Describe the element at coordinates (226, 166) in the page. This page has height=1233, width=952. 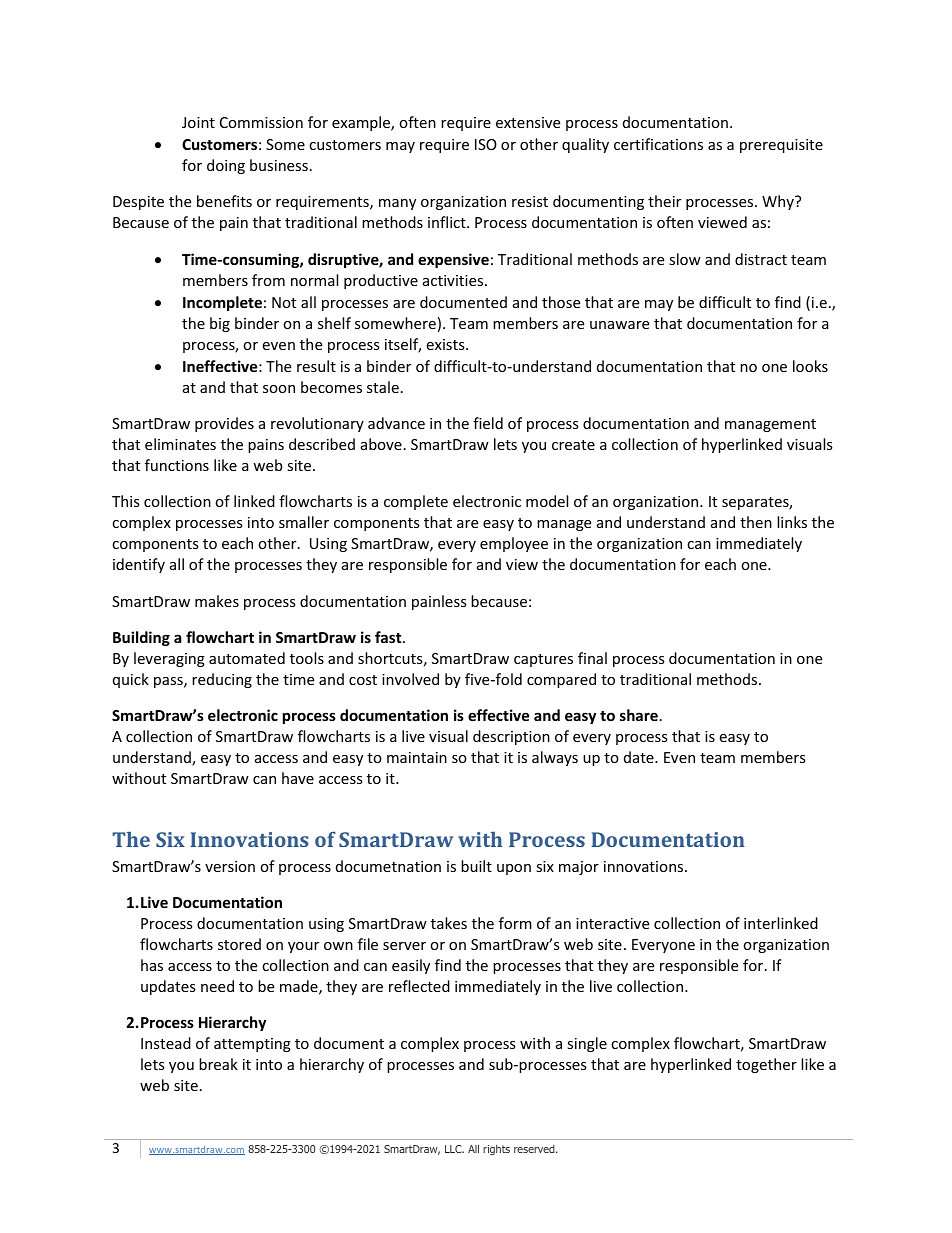
I see `doing` at that location.
